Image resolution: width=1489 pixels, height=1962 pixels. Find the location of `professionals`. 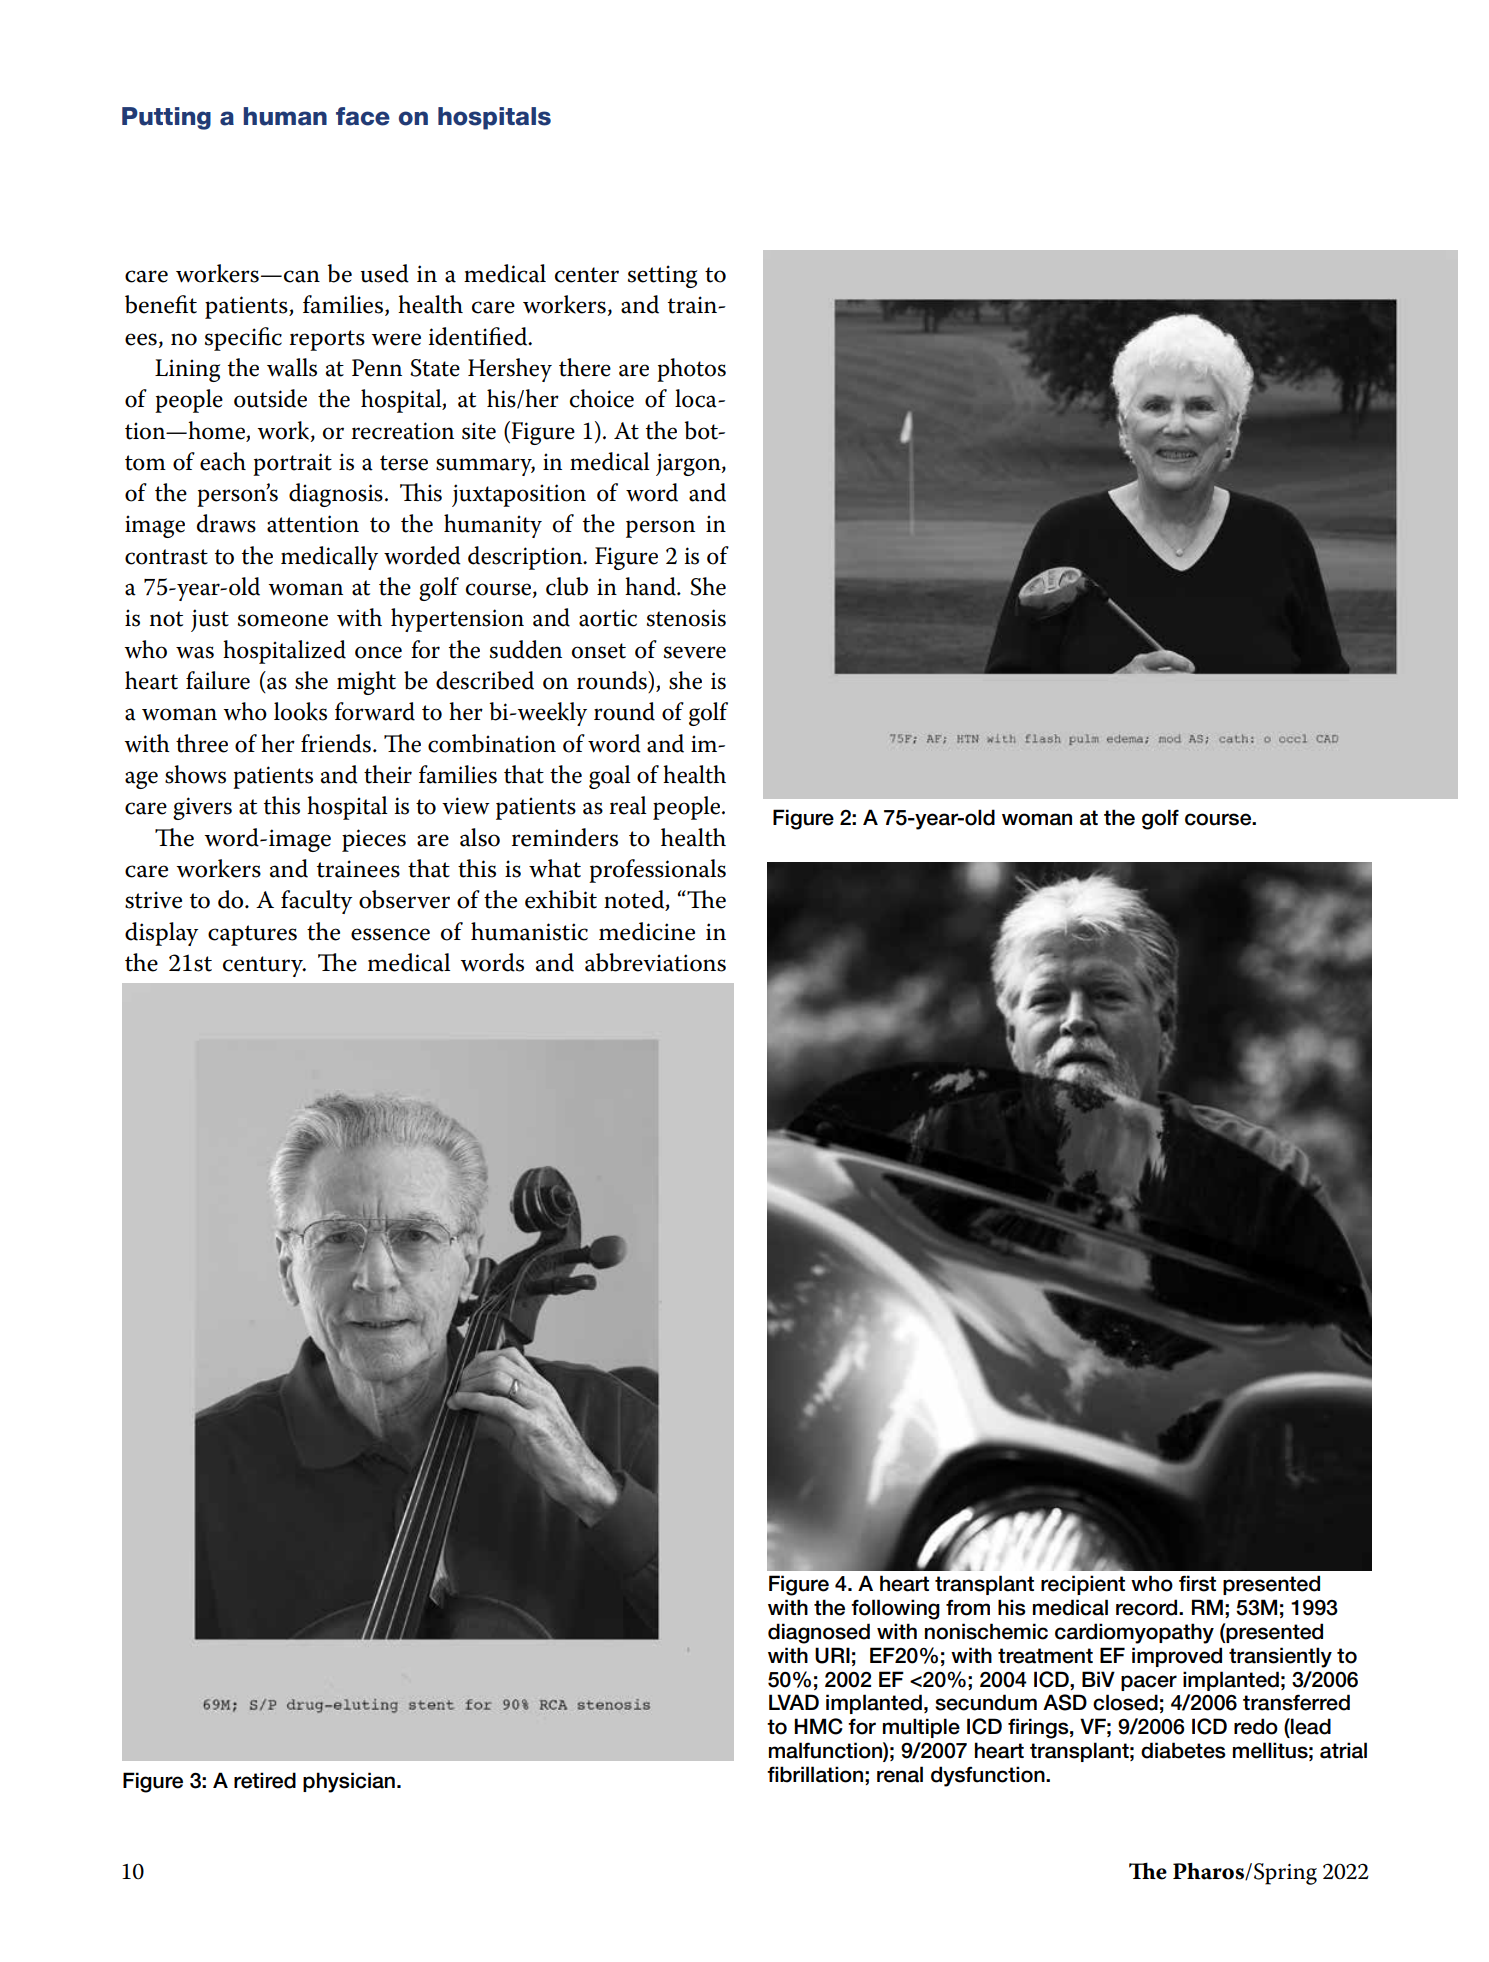

professionals is located at coordinates (657, 871).
